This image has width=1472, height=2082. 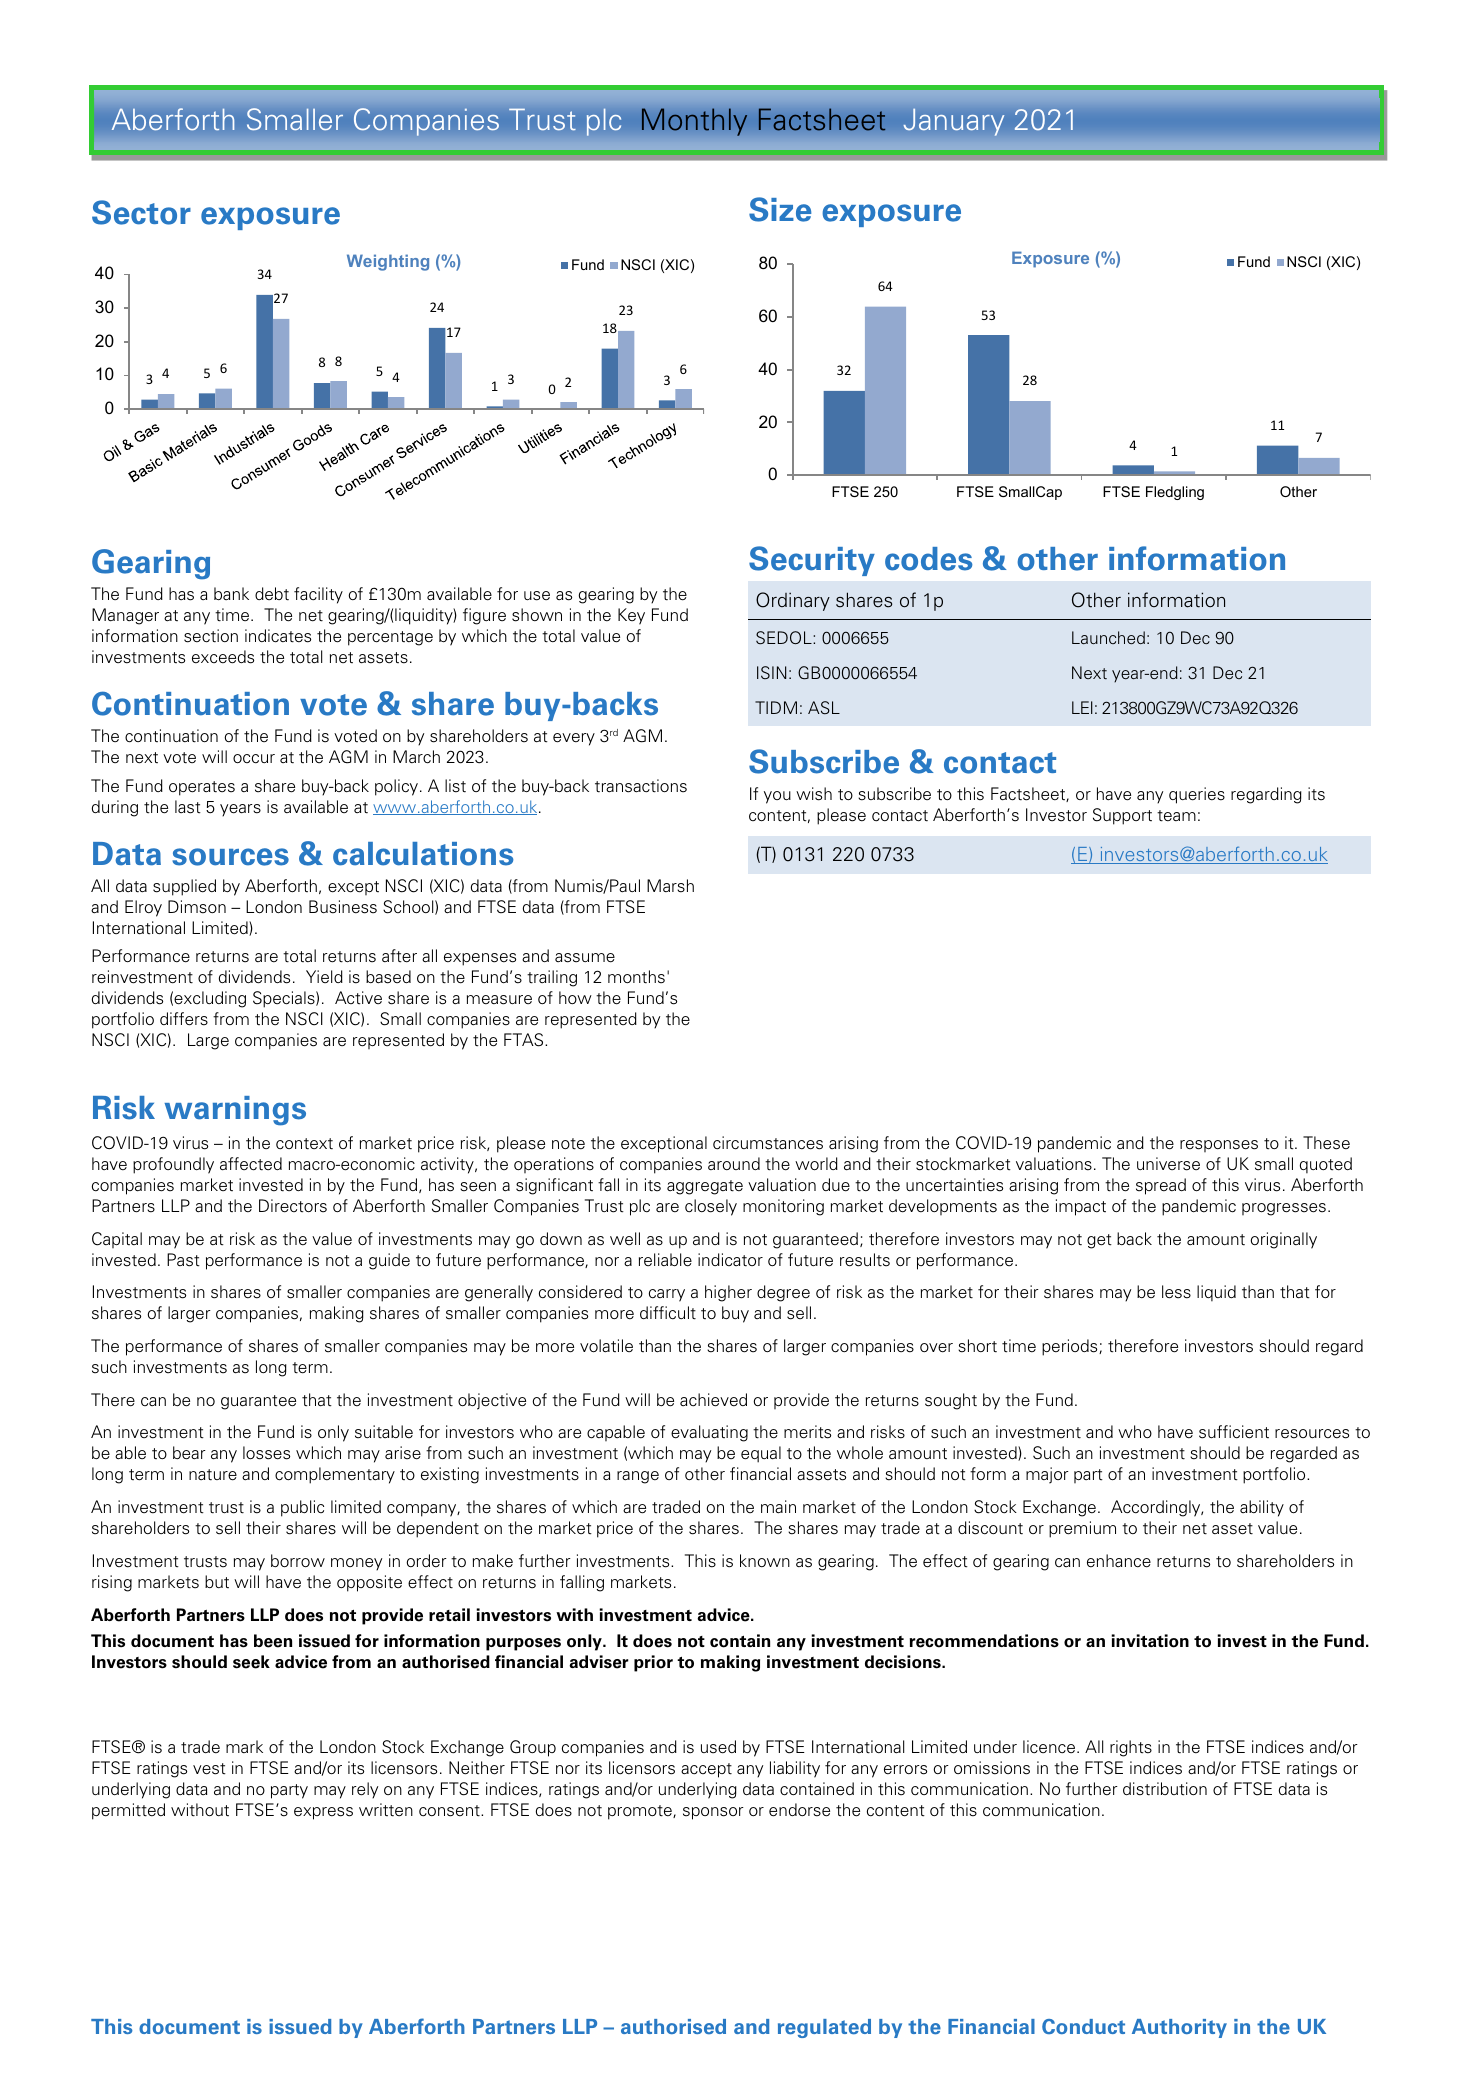 What do you see at coordinates (302, 1508) in the image?
I see `public` at bounding box center [302, 1508].
